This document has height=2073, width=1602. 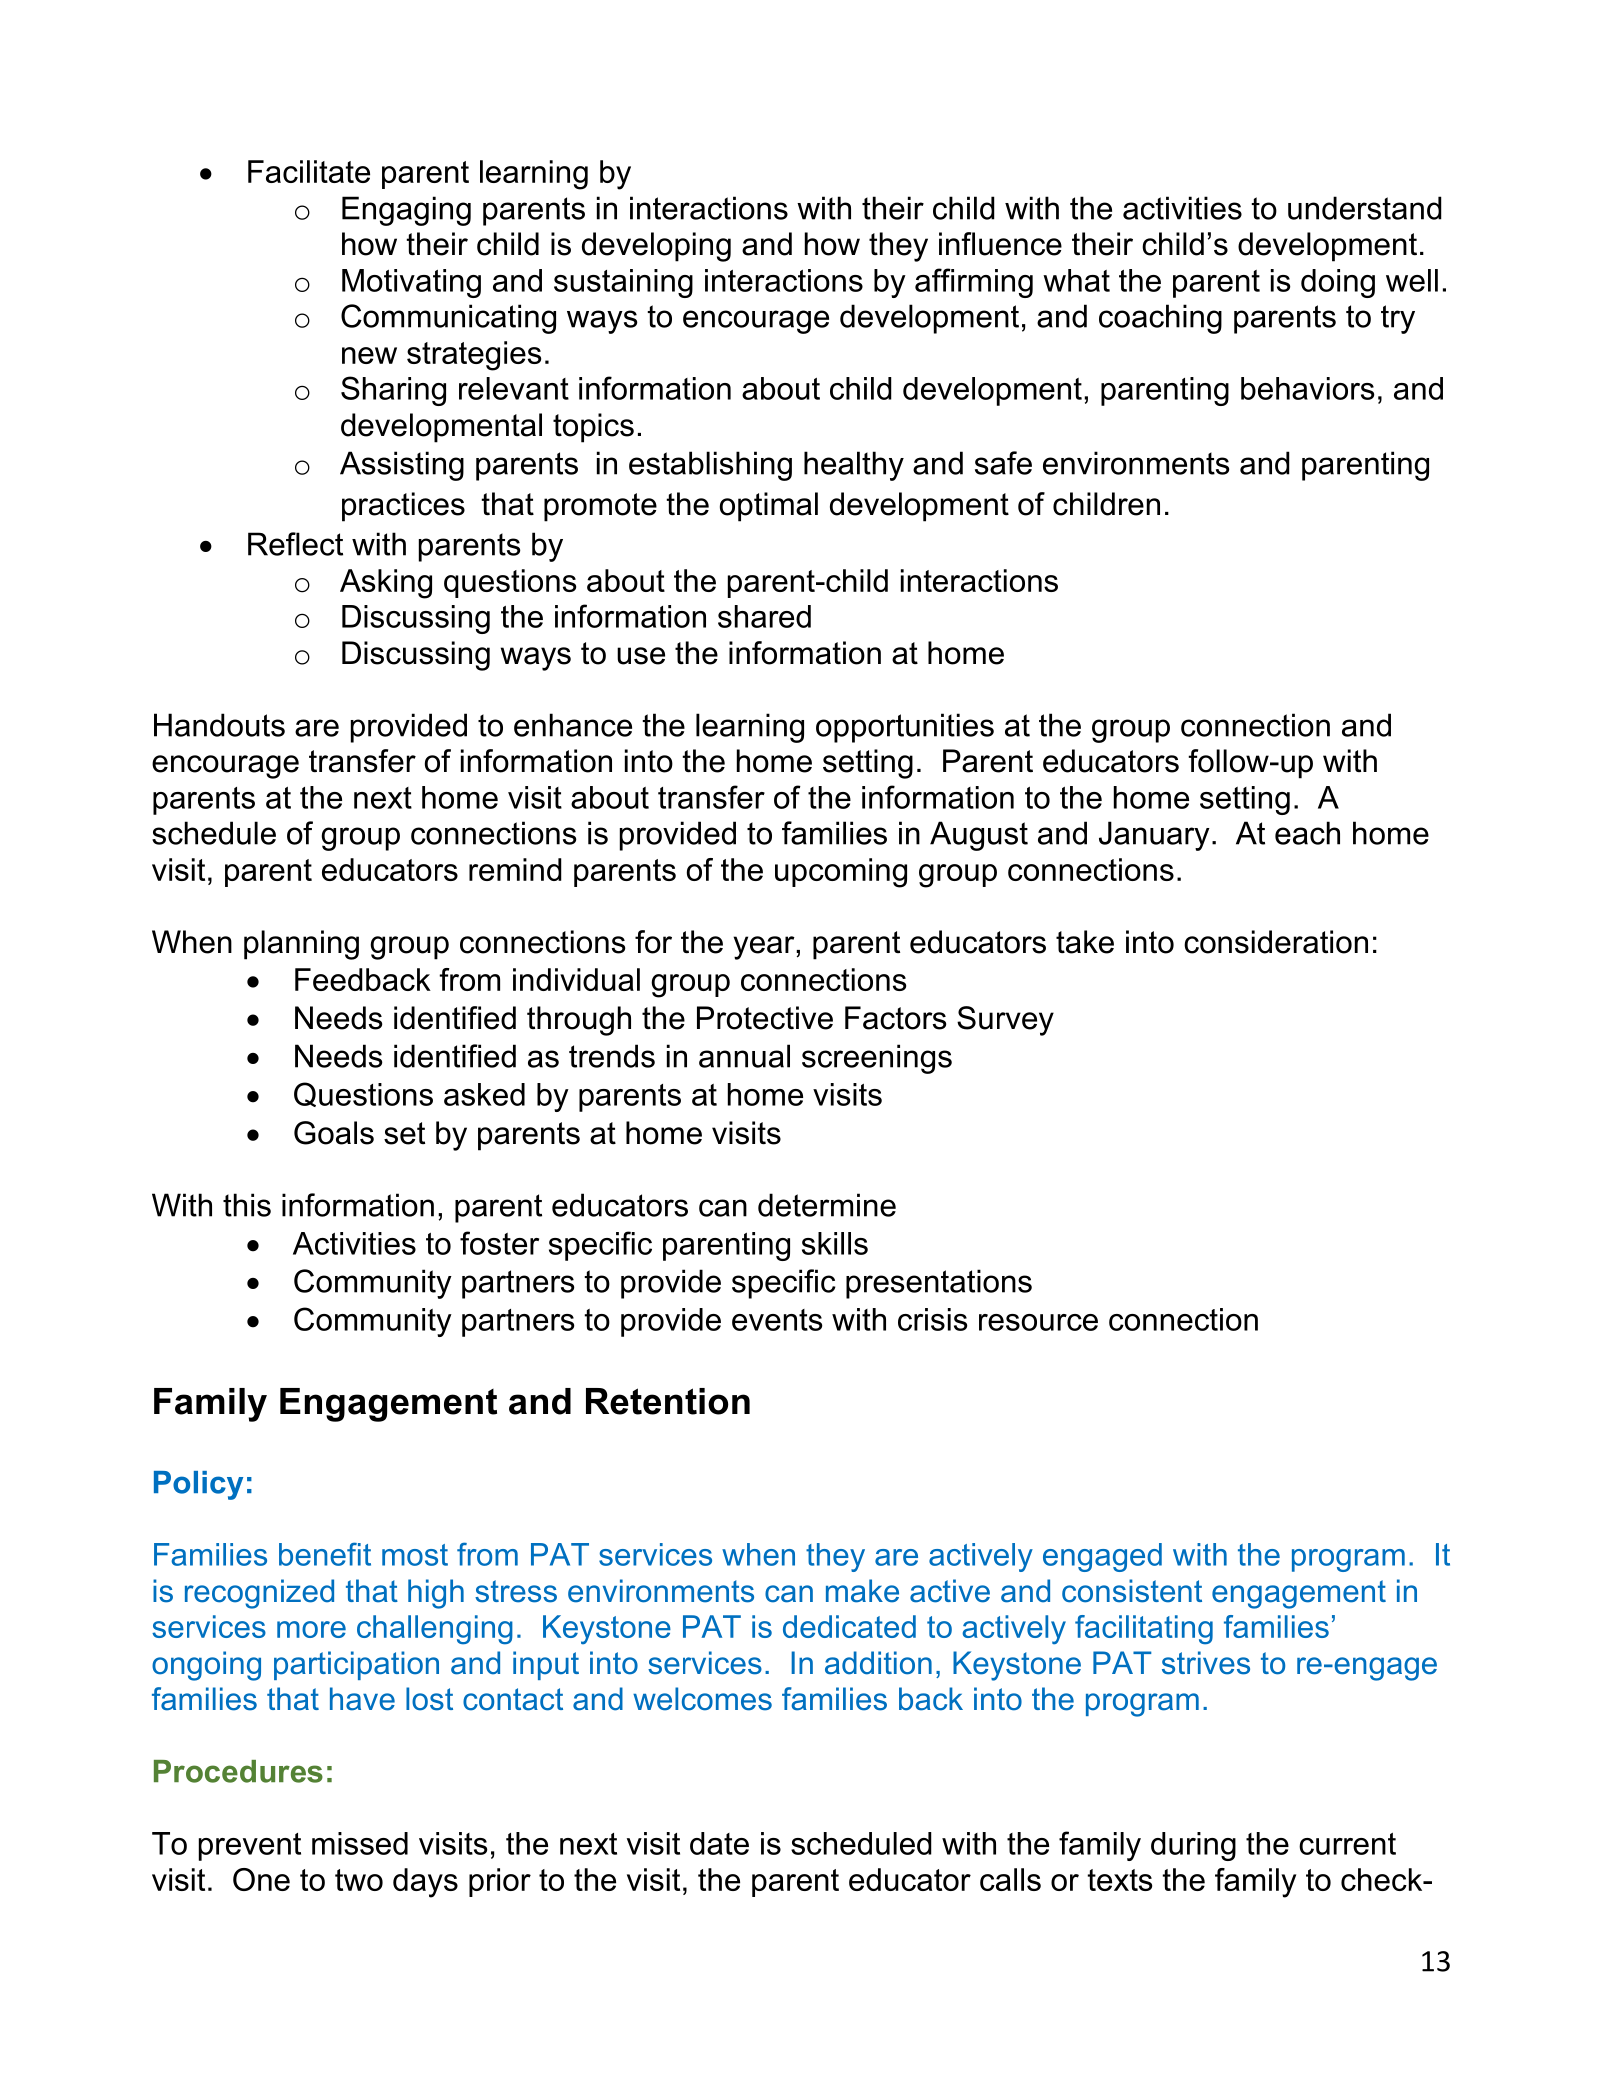 What do you see at coordinates (719, 1843) in the document?
I see `date` at bounding box center [719, 1843].
